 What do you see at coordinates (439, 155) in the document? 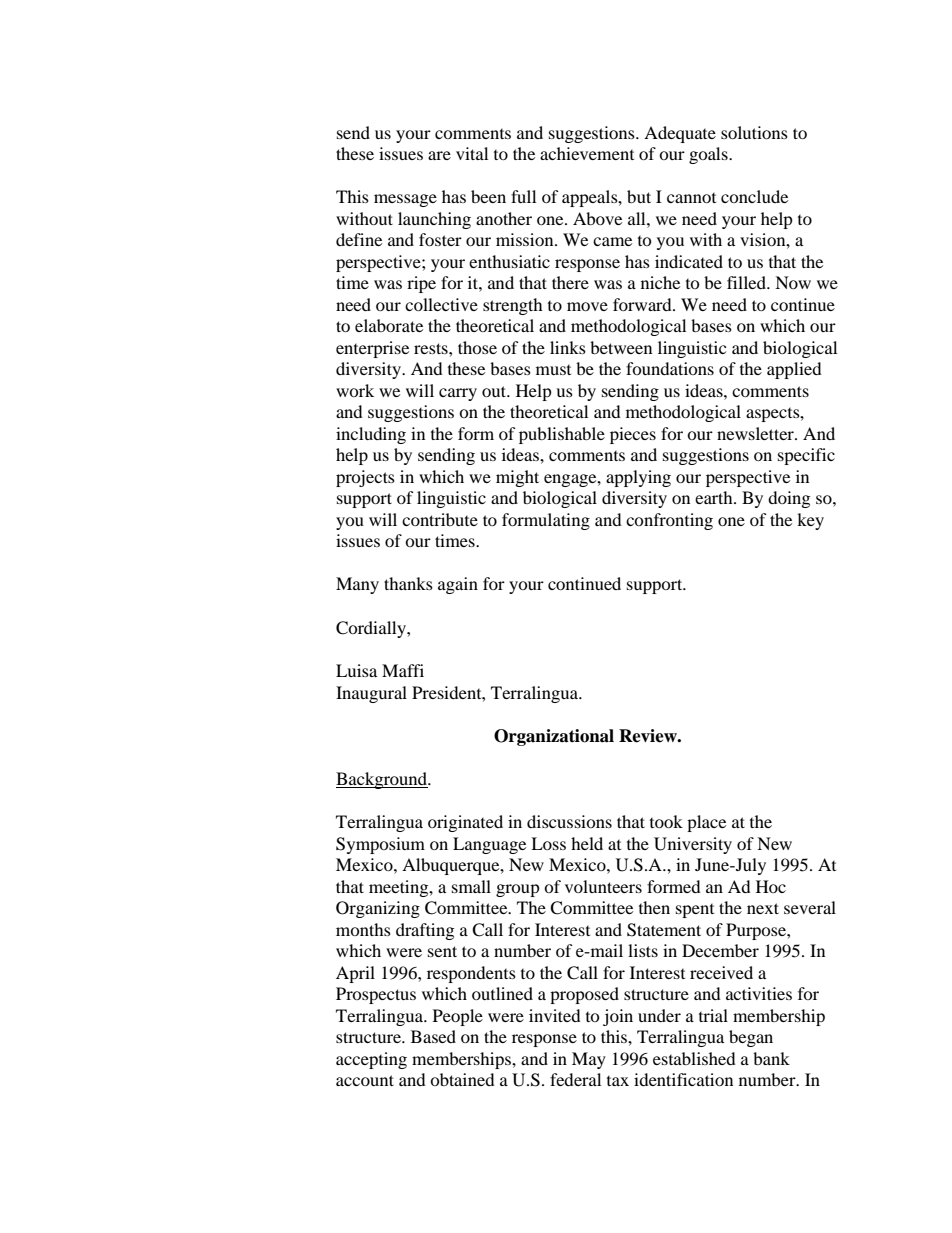
I see `are` at bounding box center [439, 155].
